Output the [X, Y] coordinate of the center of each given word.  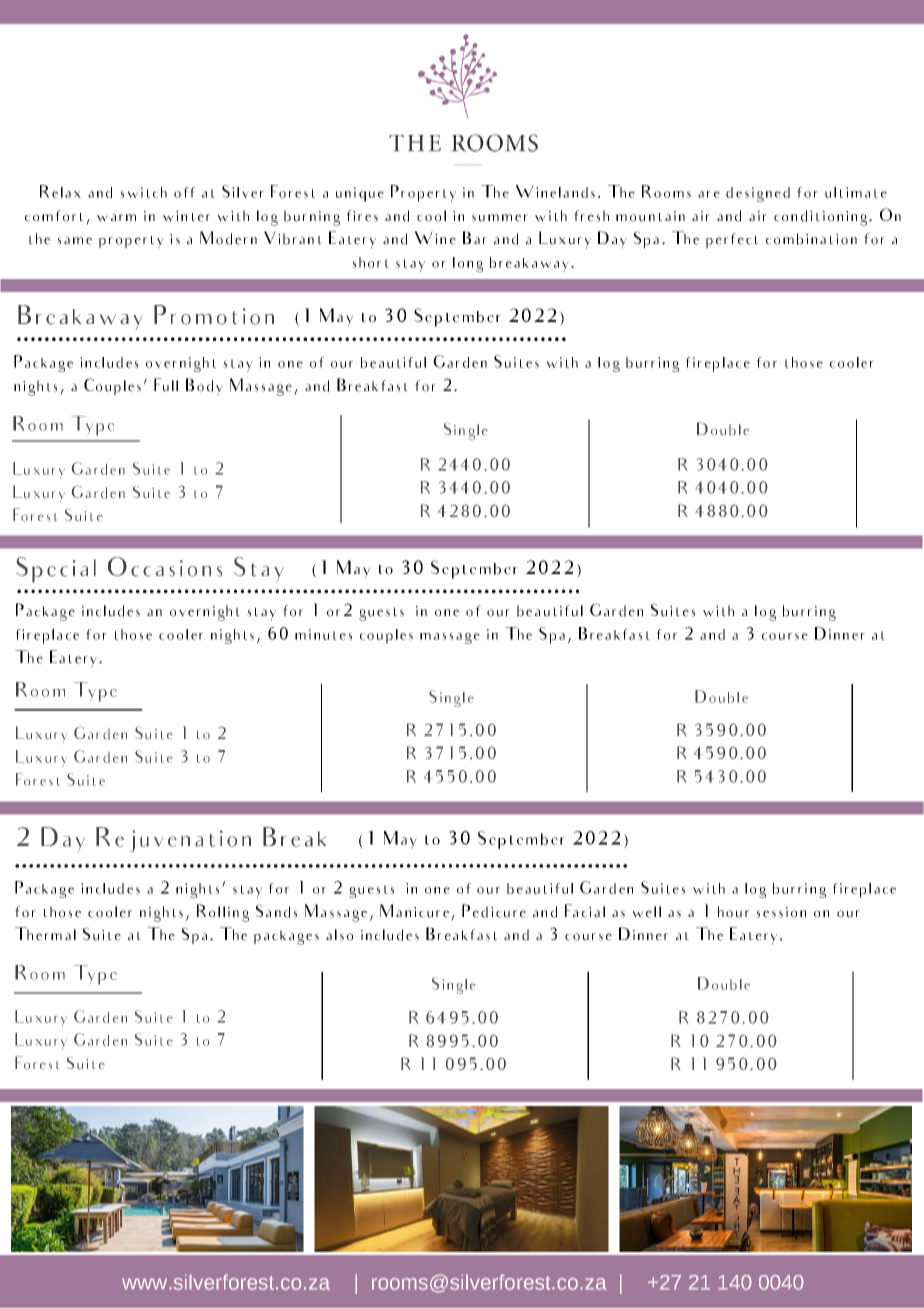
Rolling [223, 913]
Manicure [414, 911]
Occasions [165, 567]
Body [204, 387]
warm [116, 218]
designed [758, 194]
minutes [323, 634]
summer [500, 218]
